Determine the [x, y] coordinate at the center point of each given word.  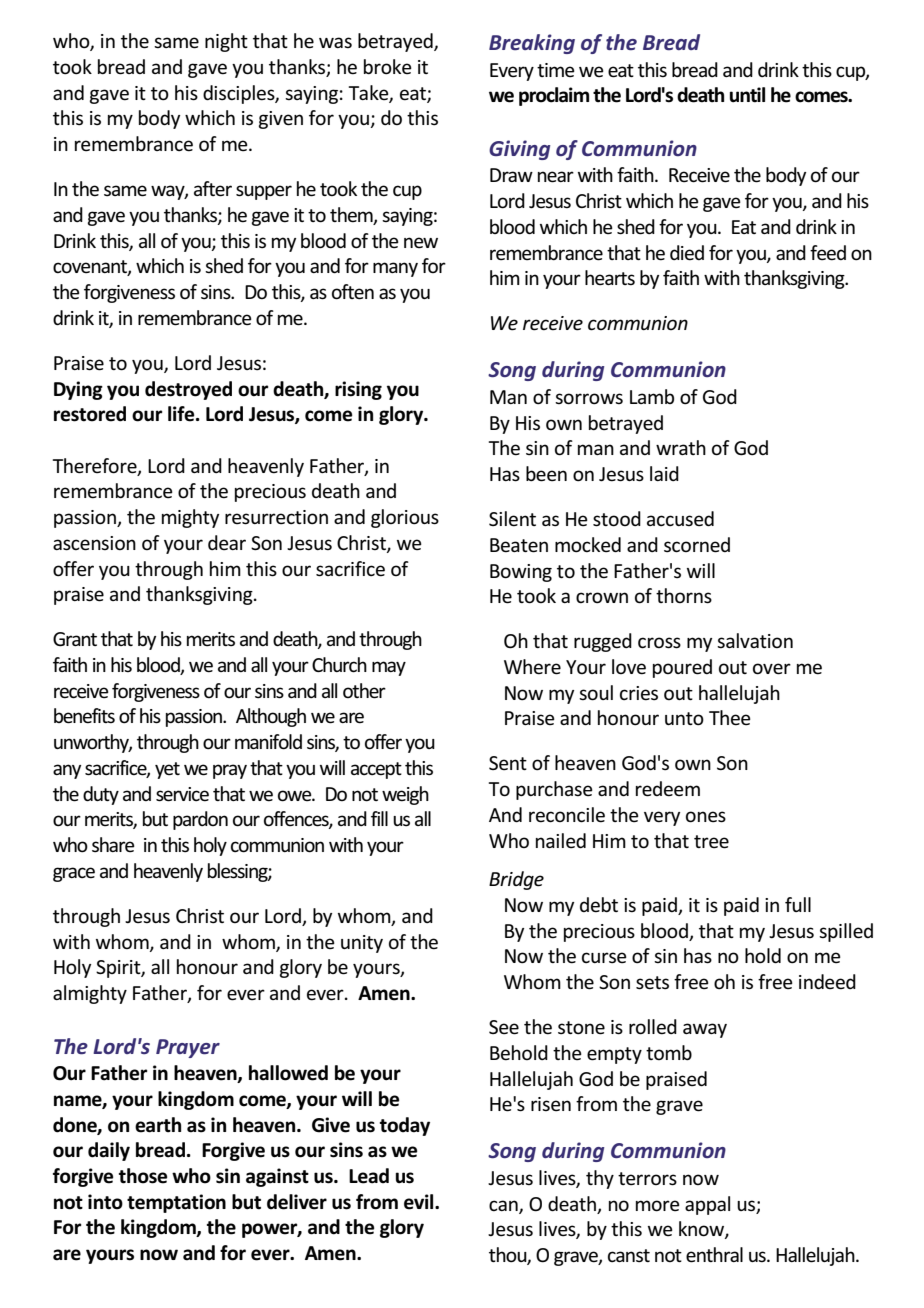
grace [74, 874]
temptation [176, 1203]
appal [707, 1205]
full [798, 904]
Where [532, 667]
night [226, 42]
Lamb [652, 396]
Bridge [516, 880]
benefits [84, 716]
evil [420, 1202]
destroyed [188, 390]
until [747, 95]
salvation [755, 640]
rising [358, 390]
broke [388, 67]
